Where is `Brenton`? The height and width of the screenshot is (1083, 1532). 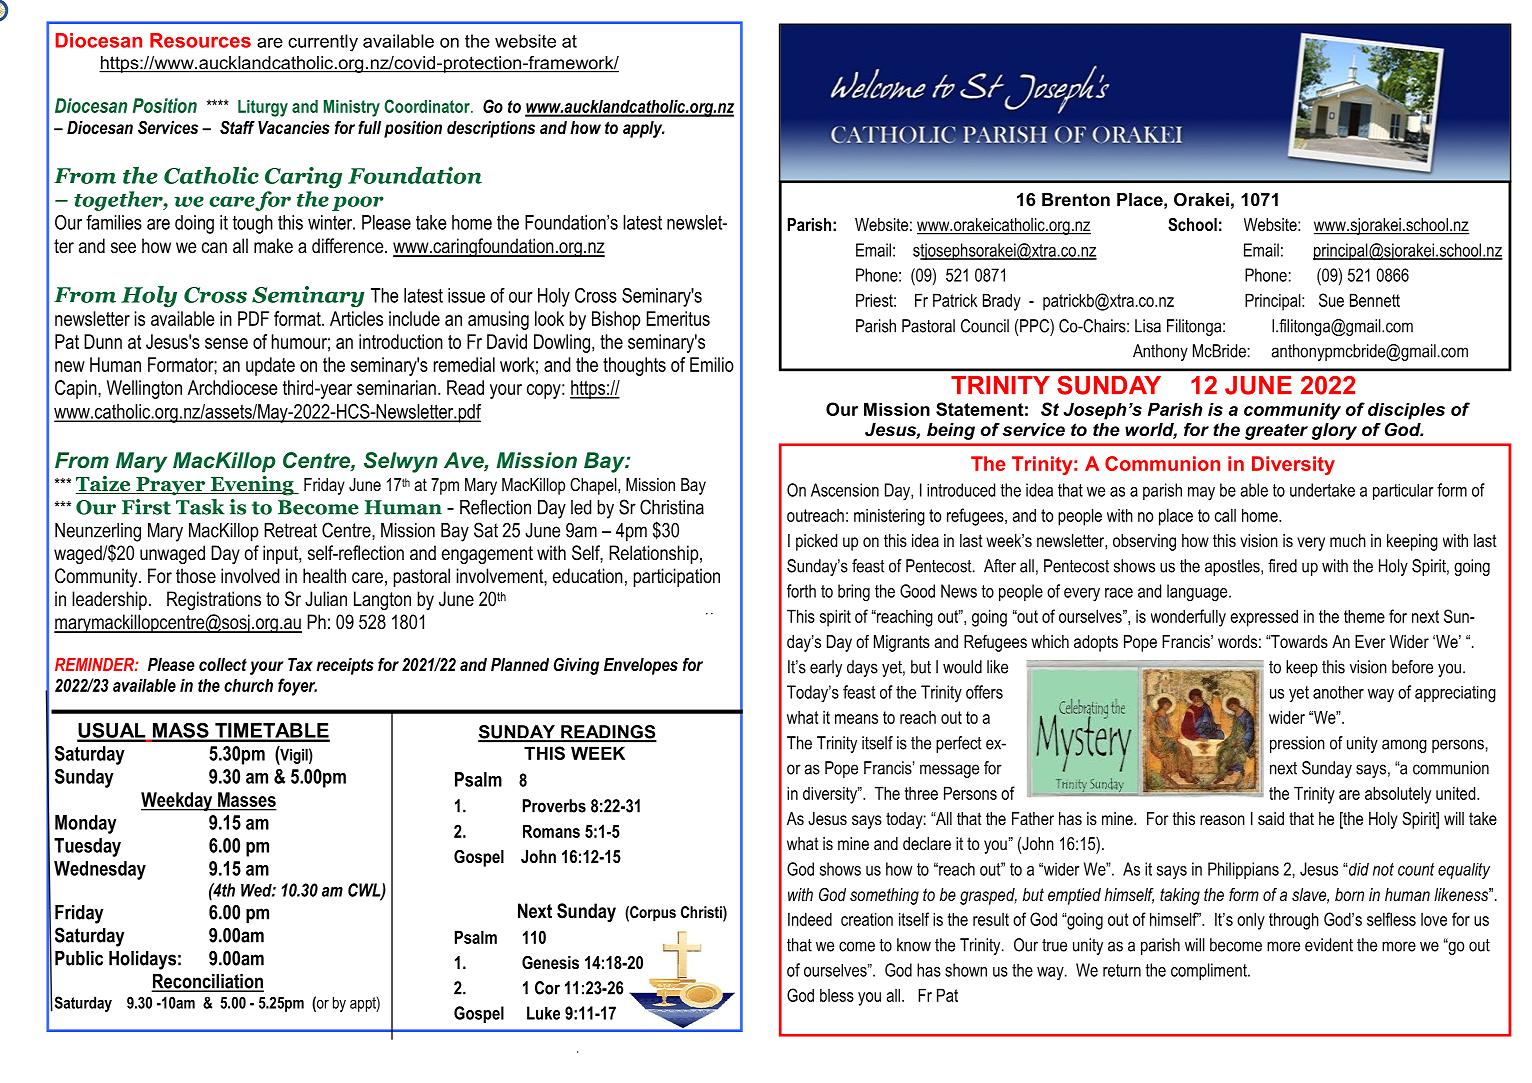
Brenton is located at coordinates (1076, 200).
